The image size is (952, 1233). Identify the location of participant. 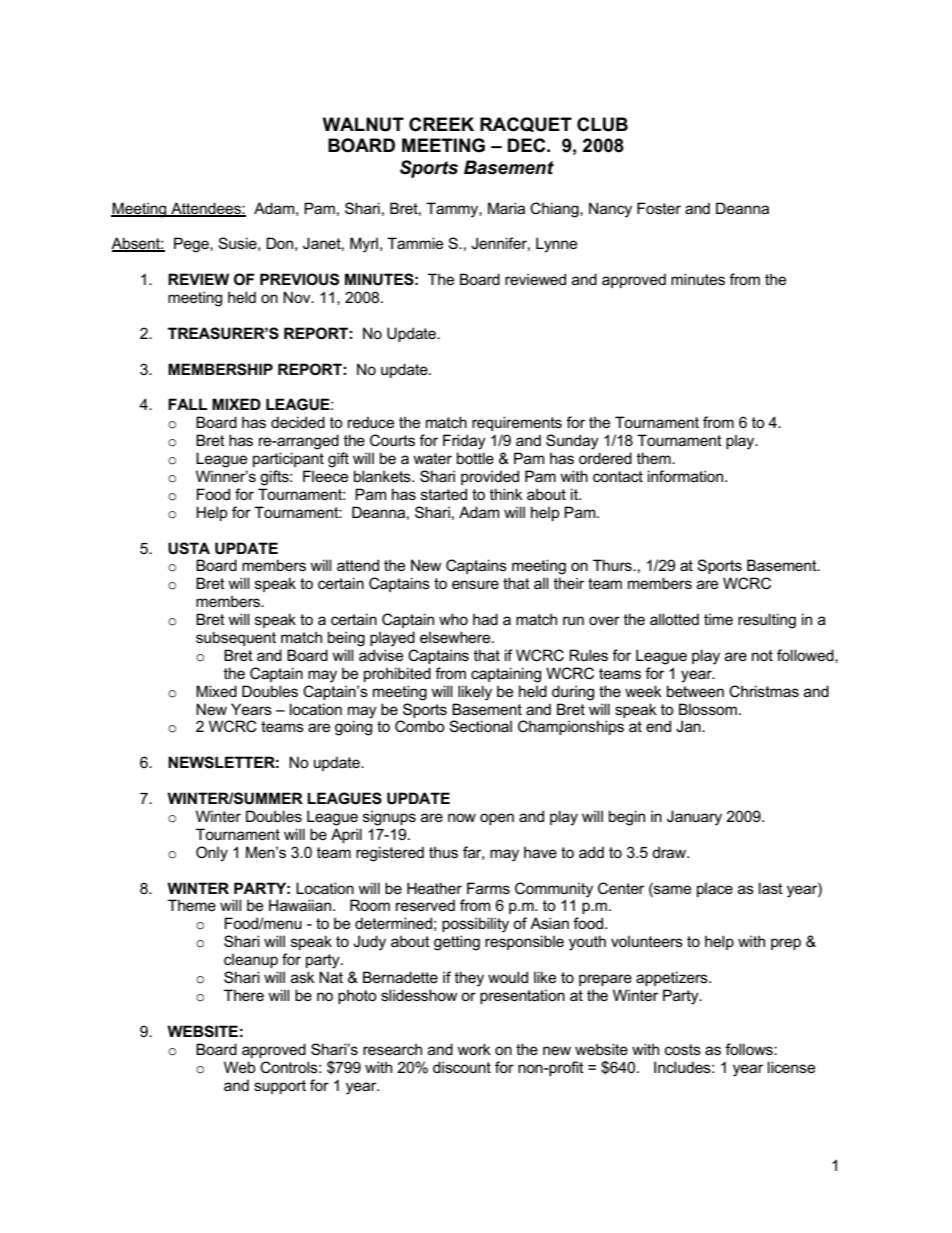
(288, 459).
